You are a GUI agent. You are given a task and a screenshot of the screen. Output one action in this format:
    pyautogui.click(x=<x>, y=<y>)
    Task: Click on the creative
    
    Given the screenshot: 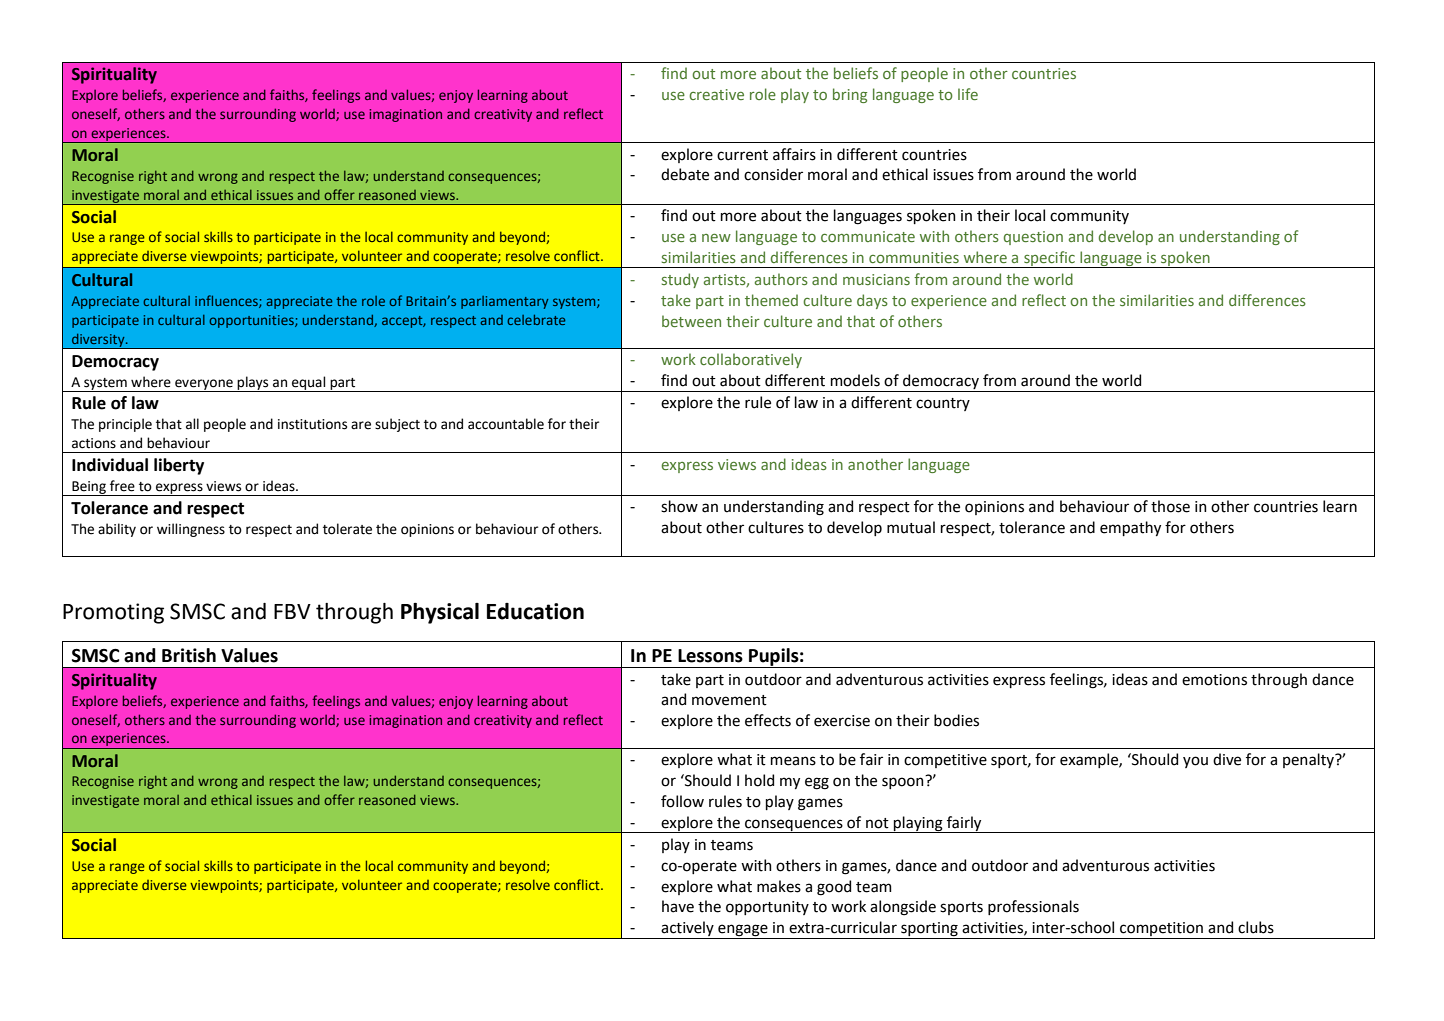 What is the action you would take?
    pyautogui.click(x=716, y=94)
